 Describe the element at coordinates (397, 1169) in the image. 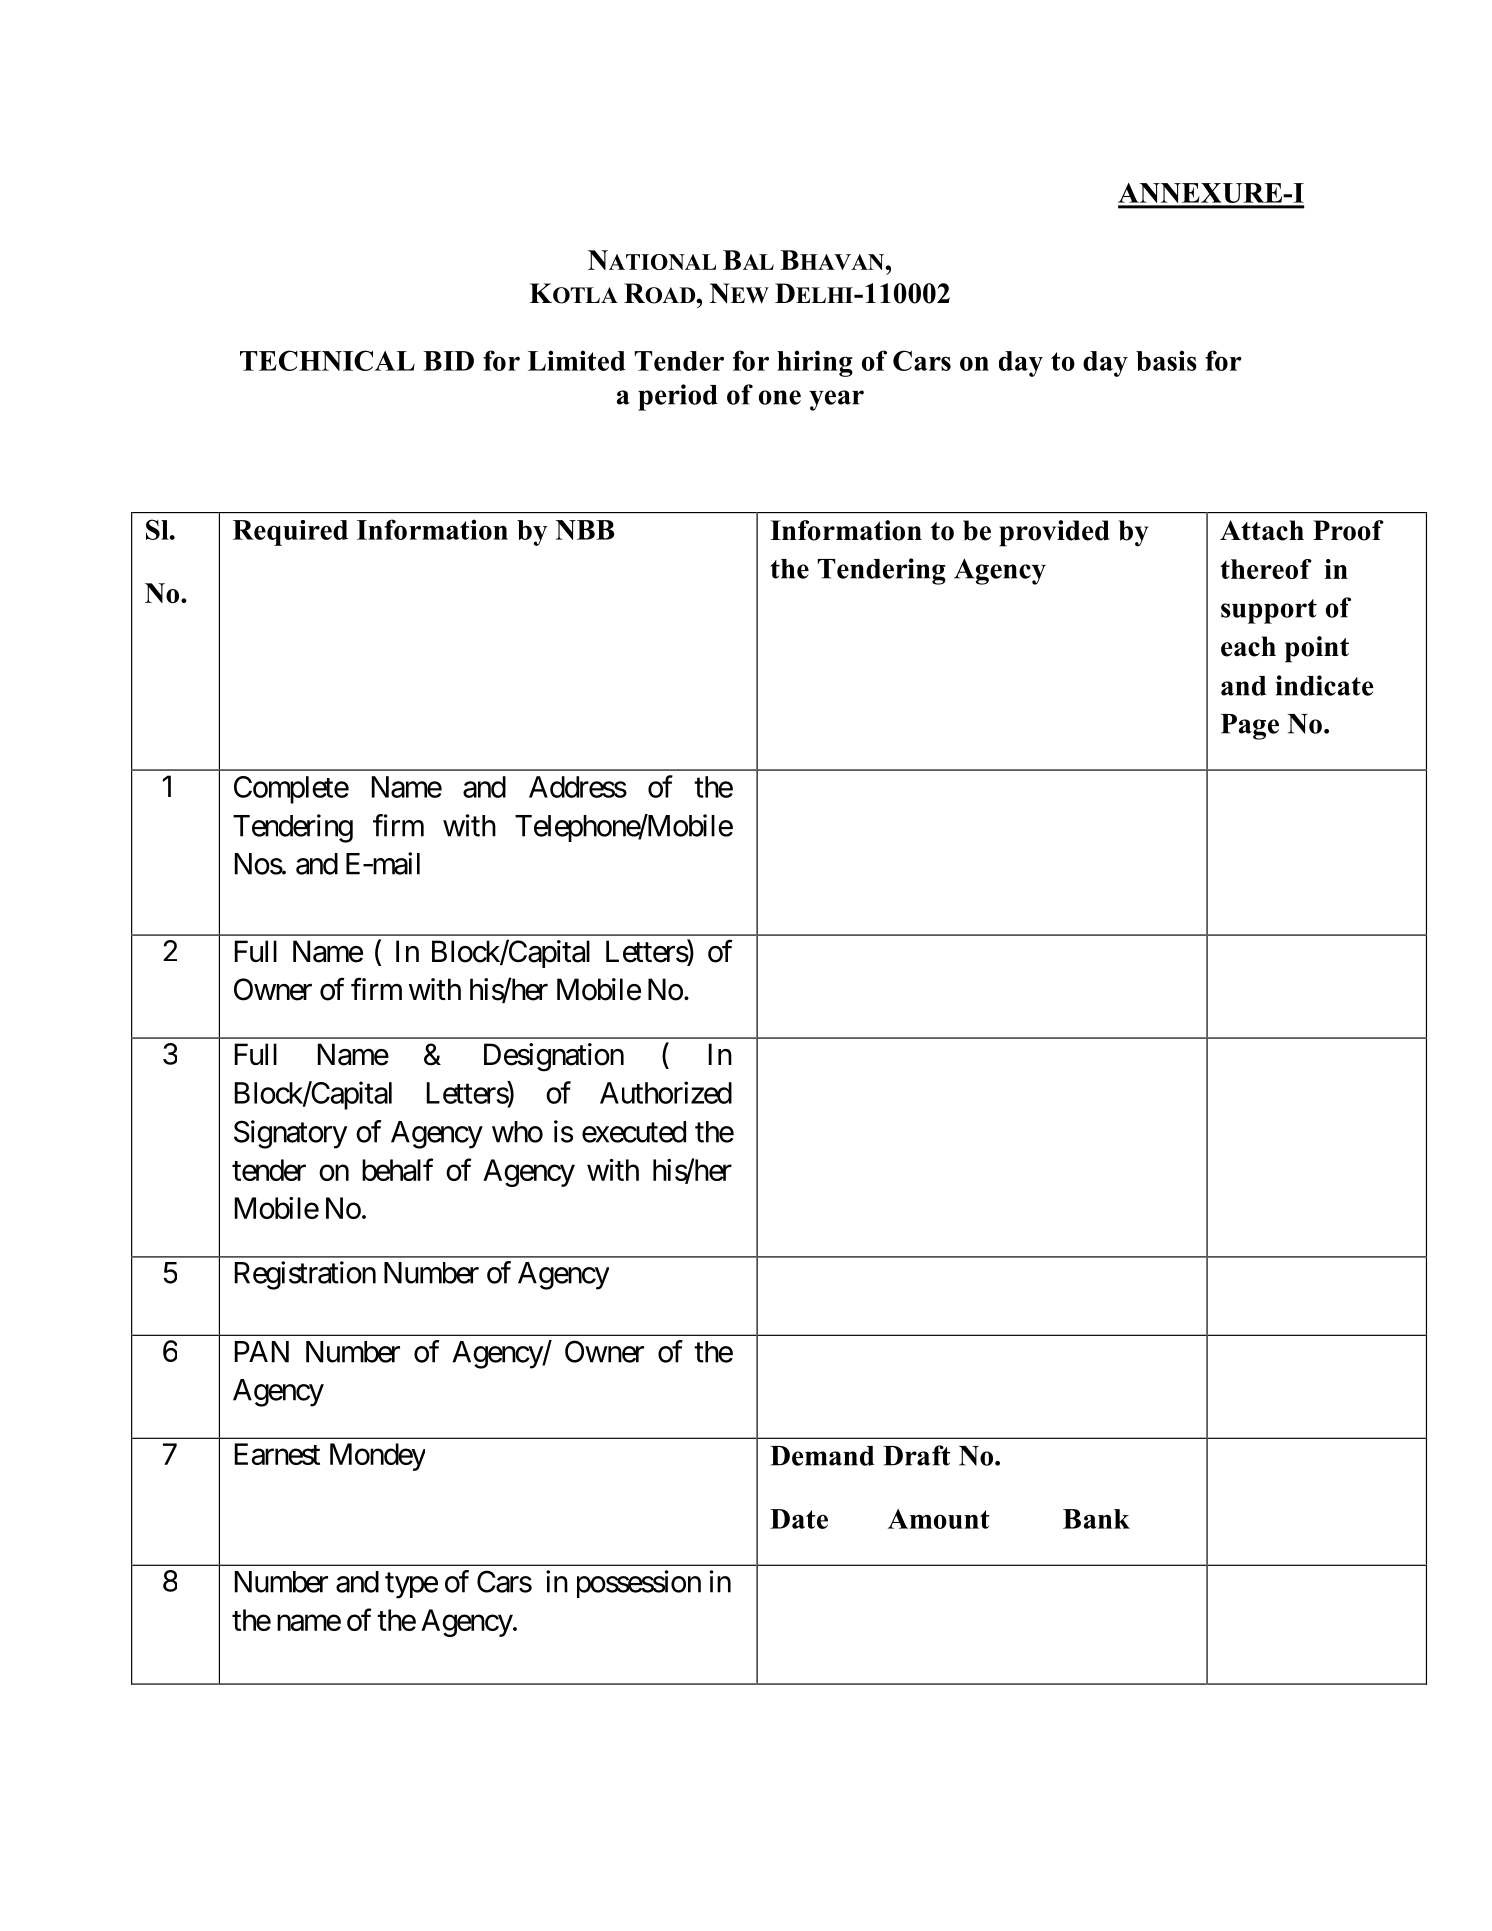

I see `behalf` at that location.
